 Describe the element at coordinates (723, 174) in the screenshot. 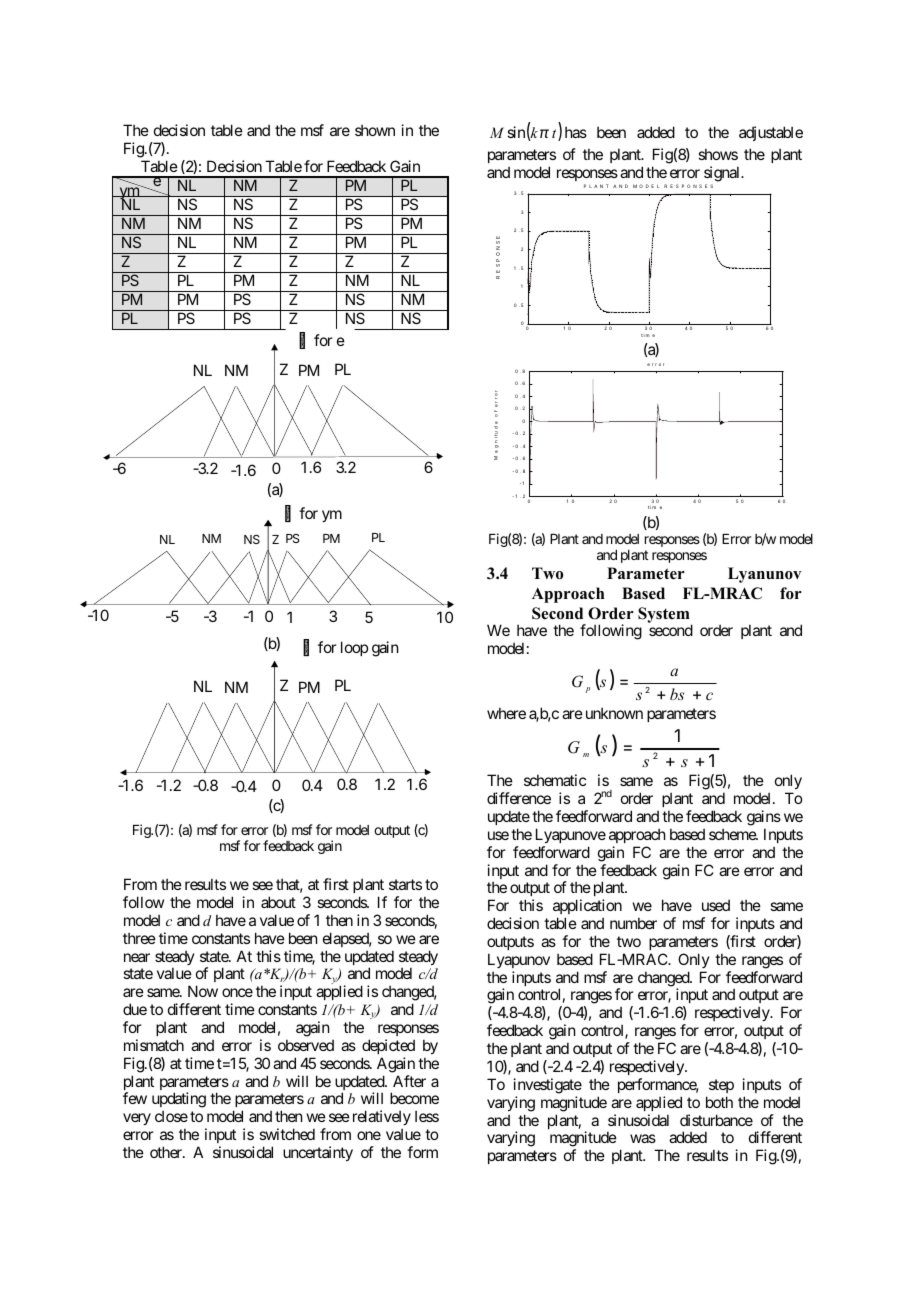

I see `signal` at that location.
